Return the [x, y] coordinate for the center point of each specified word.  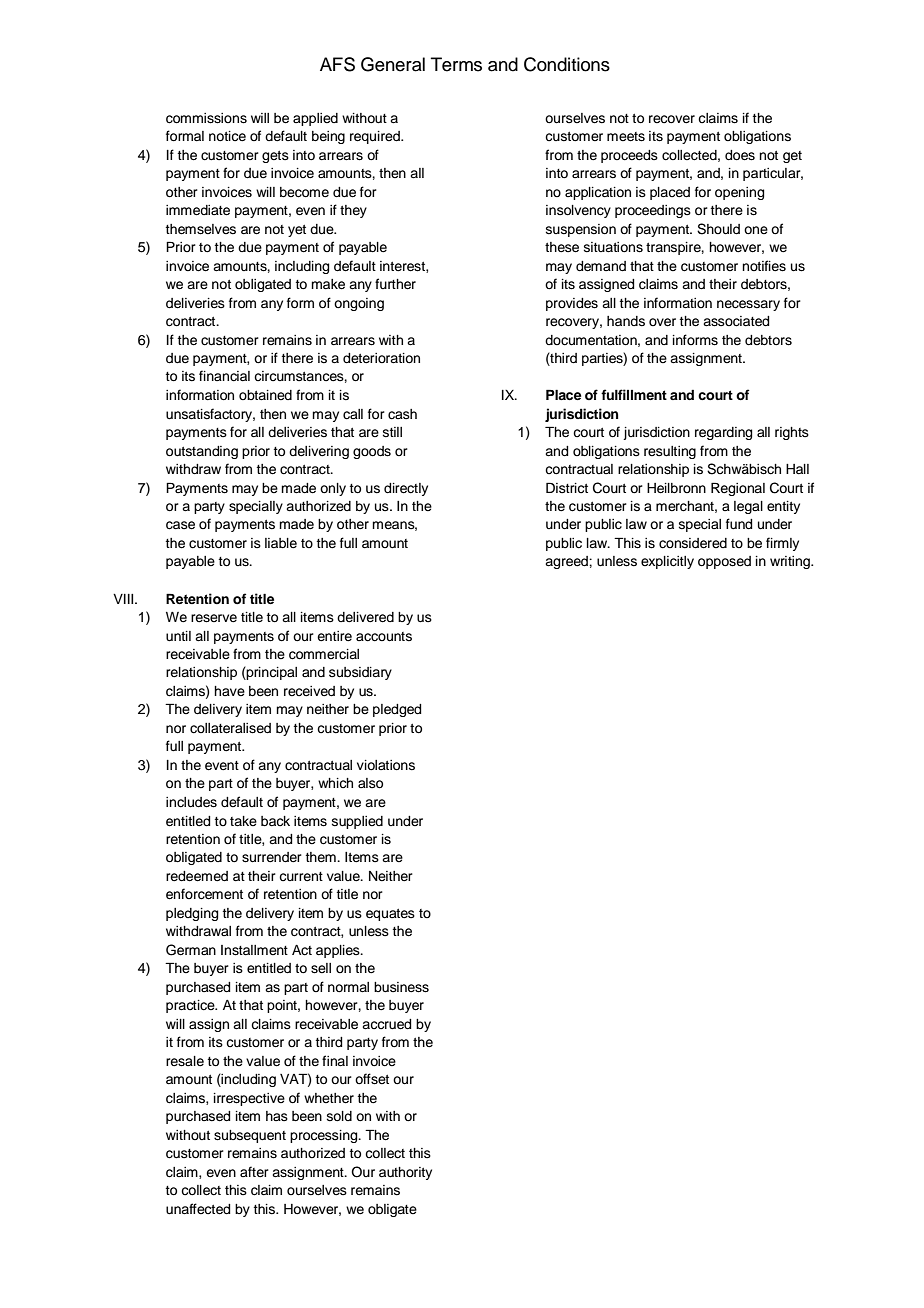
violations [386, 765]
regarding [723, 433]
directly [406, 489]
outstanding [202, 452]
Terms [456, 64]
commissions [206, 118]
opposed [724, 562]
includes [191, 802]
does [740, 155]
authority [405, 1173]
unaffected [198, 1209]
